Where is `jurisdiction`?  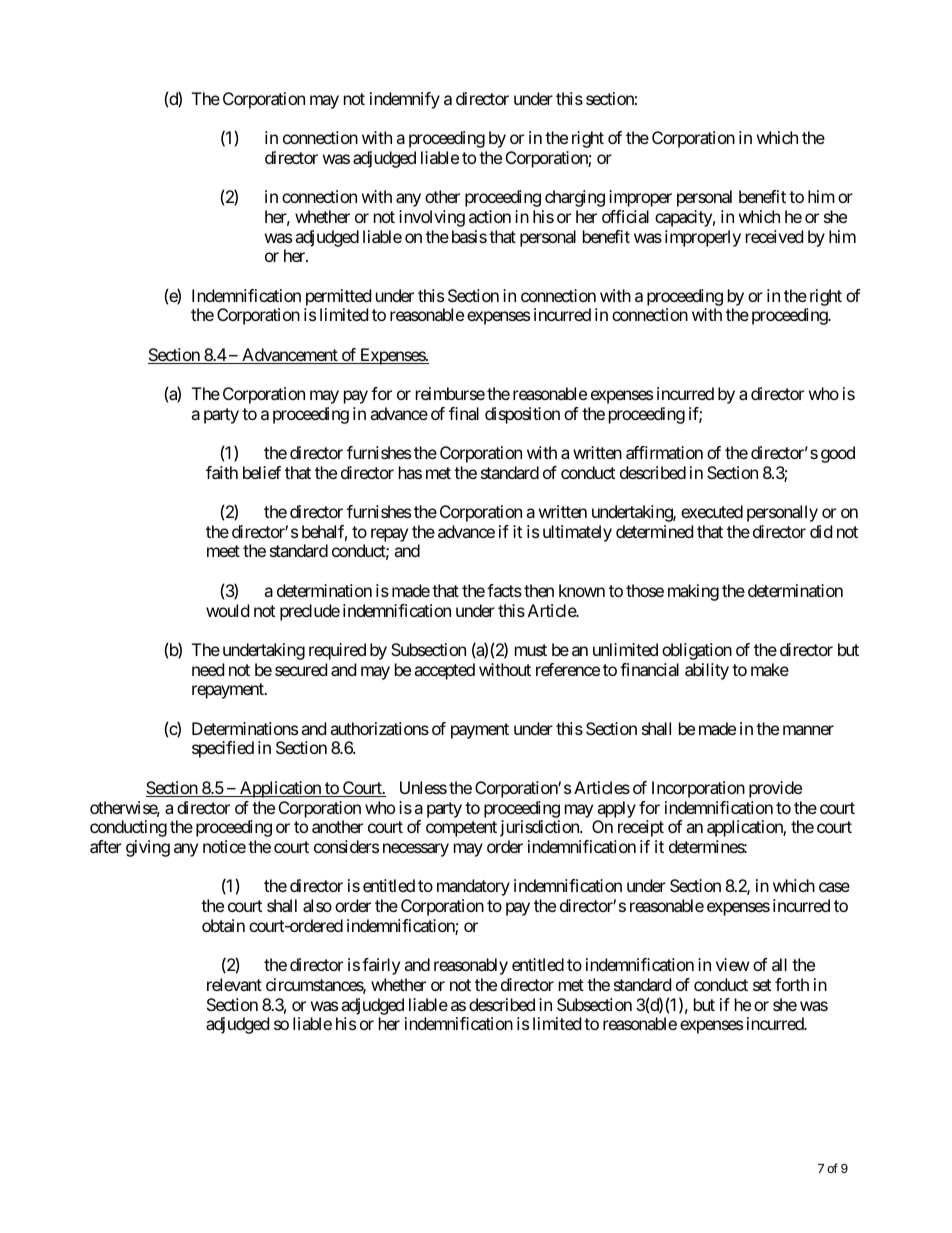 jurisdiction is located at coordinates (540, 828).
